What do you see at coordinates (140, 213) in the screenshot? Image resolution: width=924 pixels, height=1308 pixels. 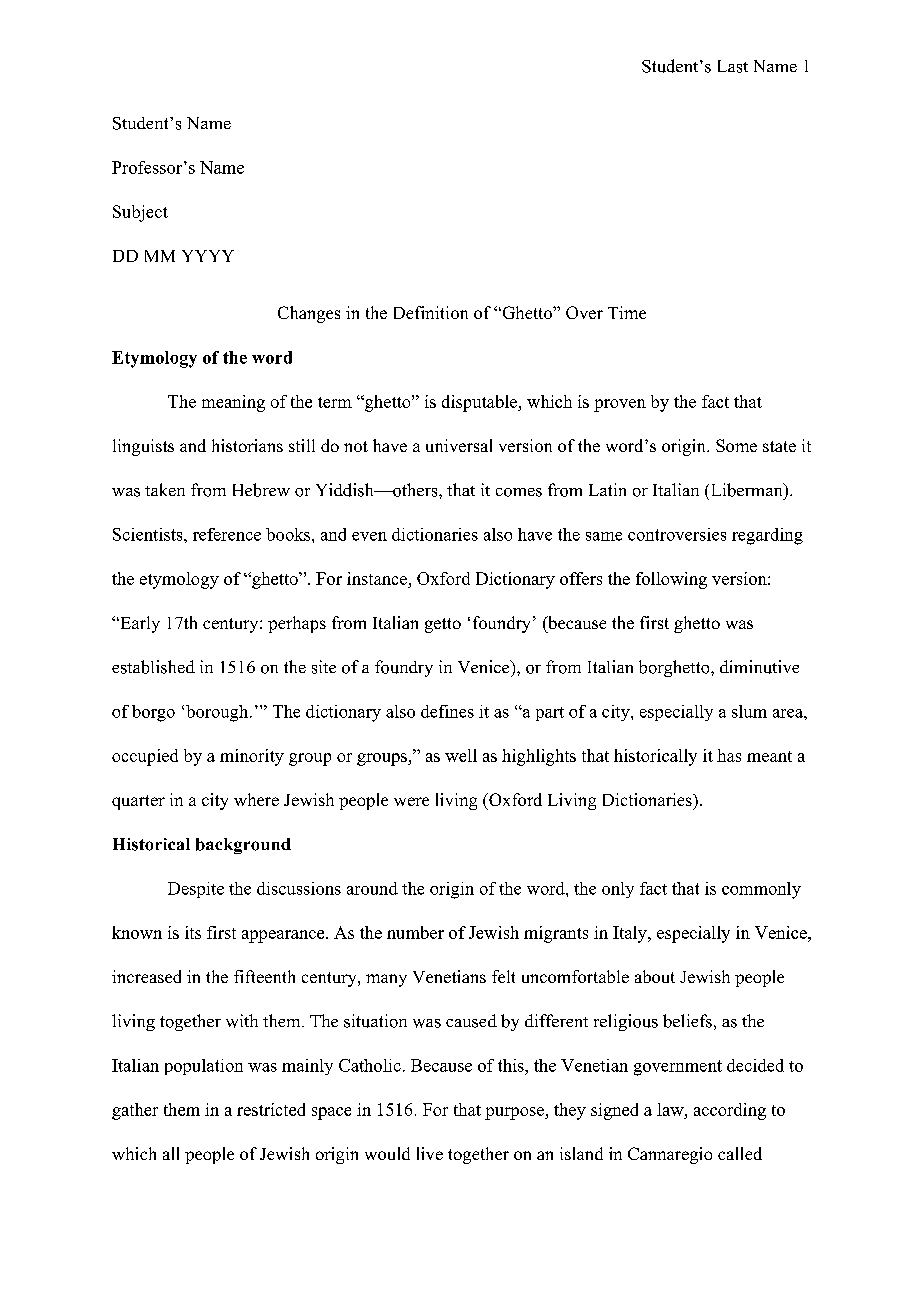 I see `Subject` at bounding box center [140, 213].
